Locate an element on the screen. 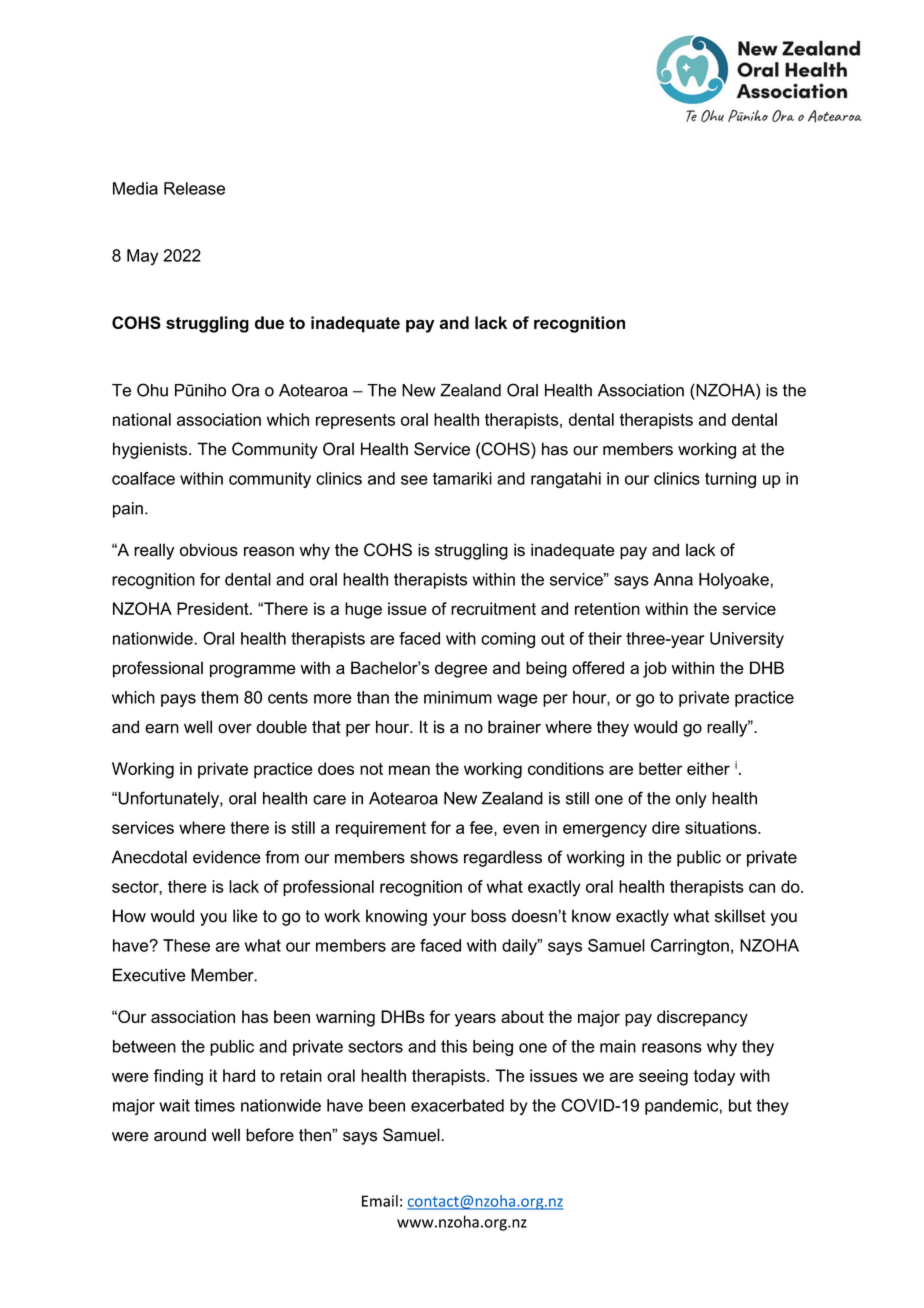 This screenshot has height=1308, width=924. but is located at coordinates (740, 1105).
